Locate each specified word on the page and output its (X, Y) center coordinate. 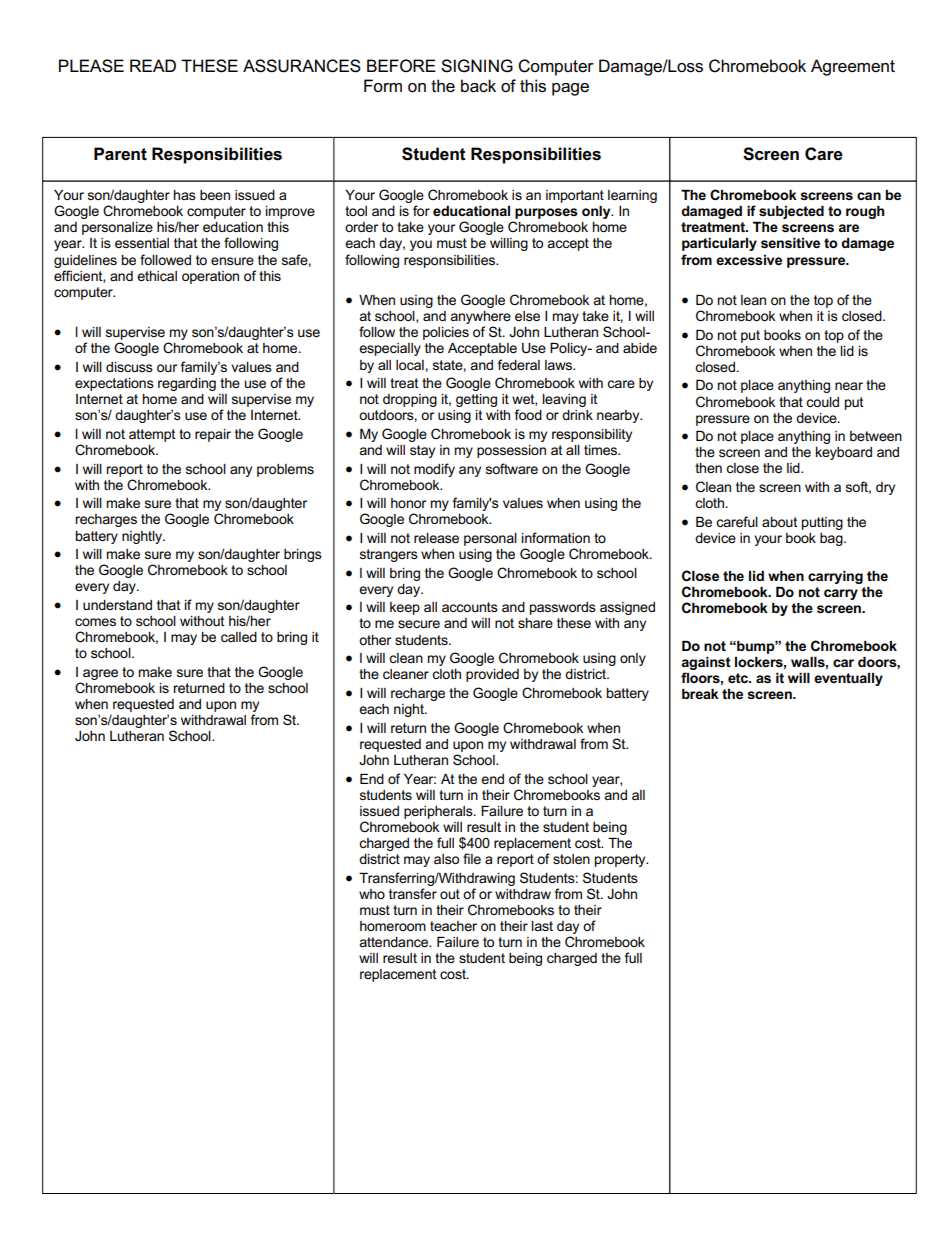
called (239, 637)
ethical (157, 276)
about (780, 522)
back (478, 86)
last (542, 926)
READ (153, 65)
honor (408, 503)
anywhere (480, 317)
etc (739, 678)
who (372, 894)
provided (492, 675)
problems (285, 470)
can (869, 196)
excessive (749, 260)
